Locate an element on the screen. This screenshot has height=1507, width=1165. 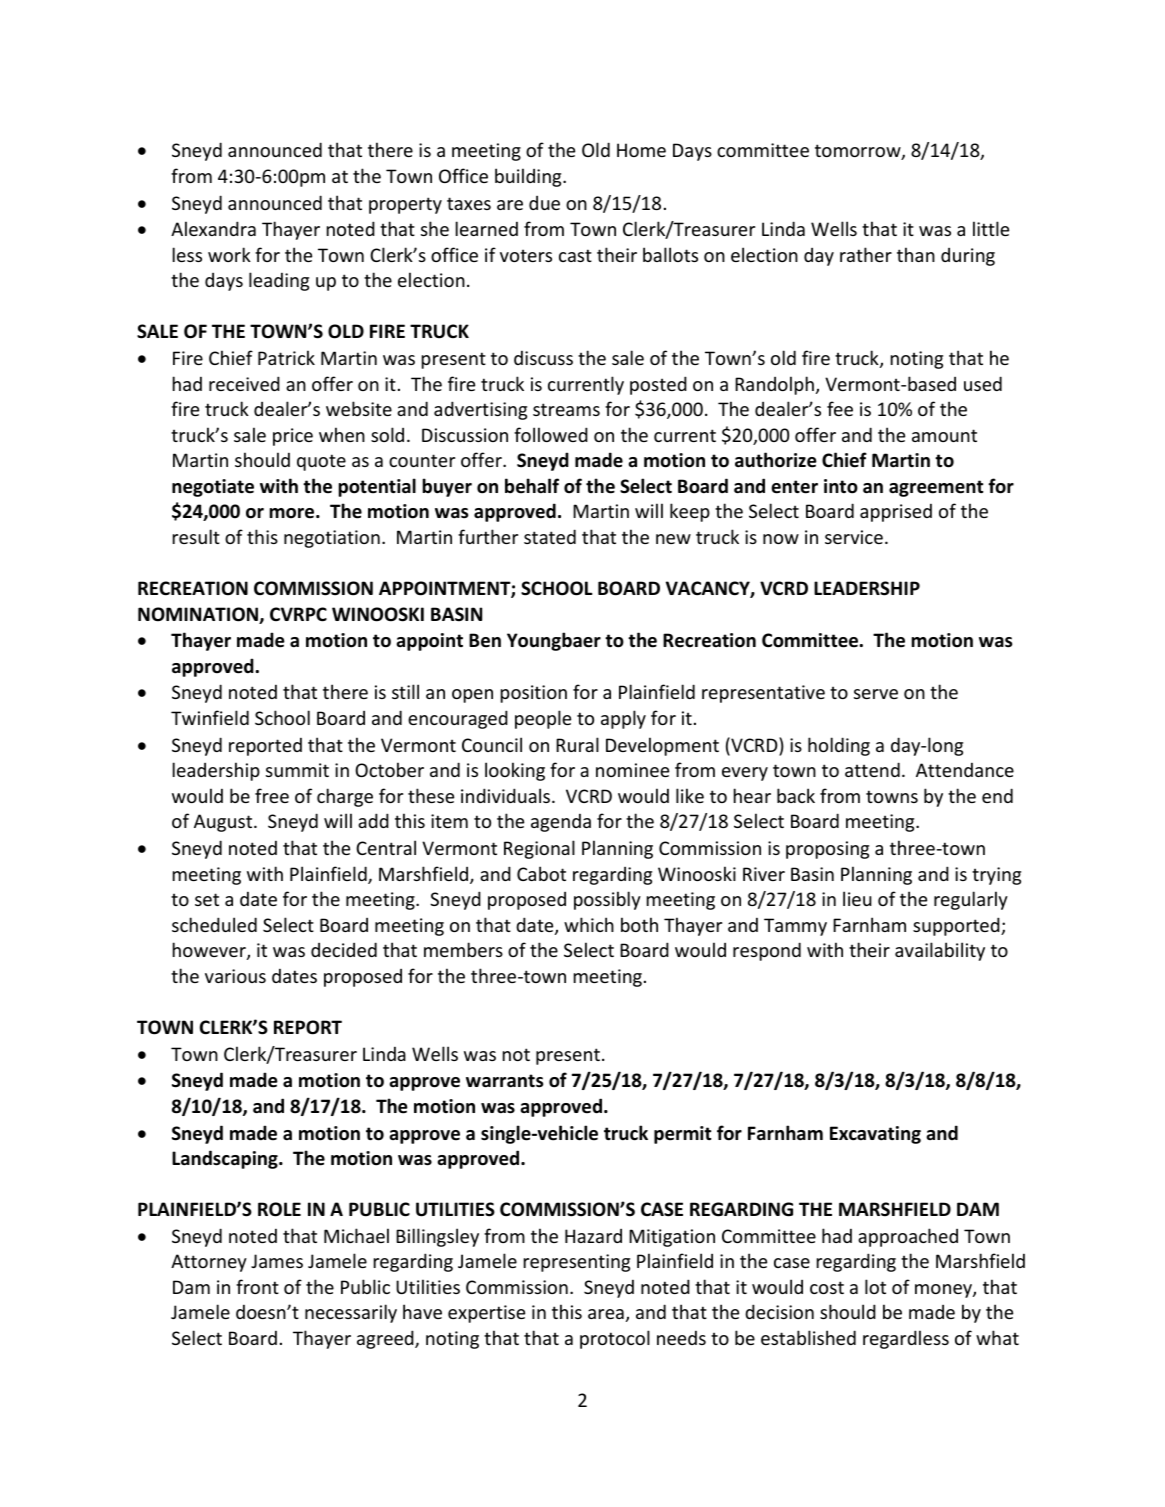
quote is located at coordinates (321, 462).
